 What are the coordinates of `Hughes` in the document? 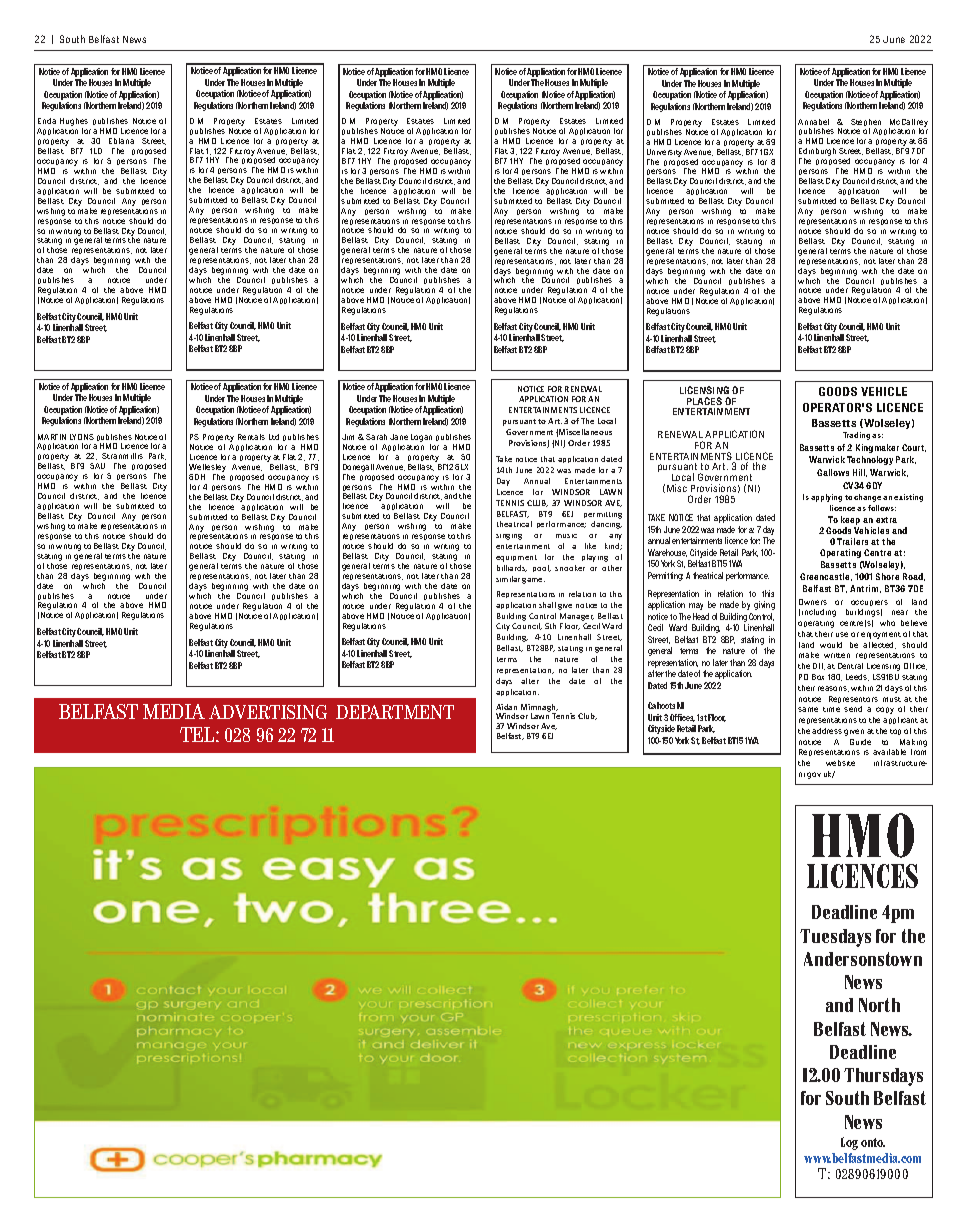 It's located at (74, 123).
